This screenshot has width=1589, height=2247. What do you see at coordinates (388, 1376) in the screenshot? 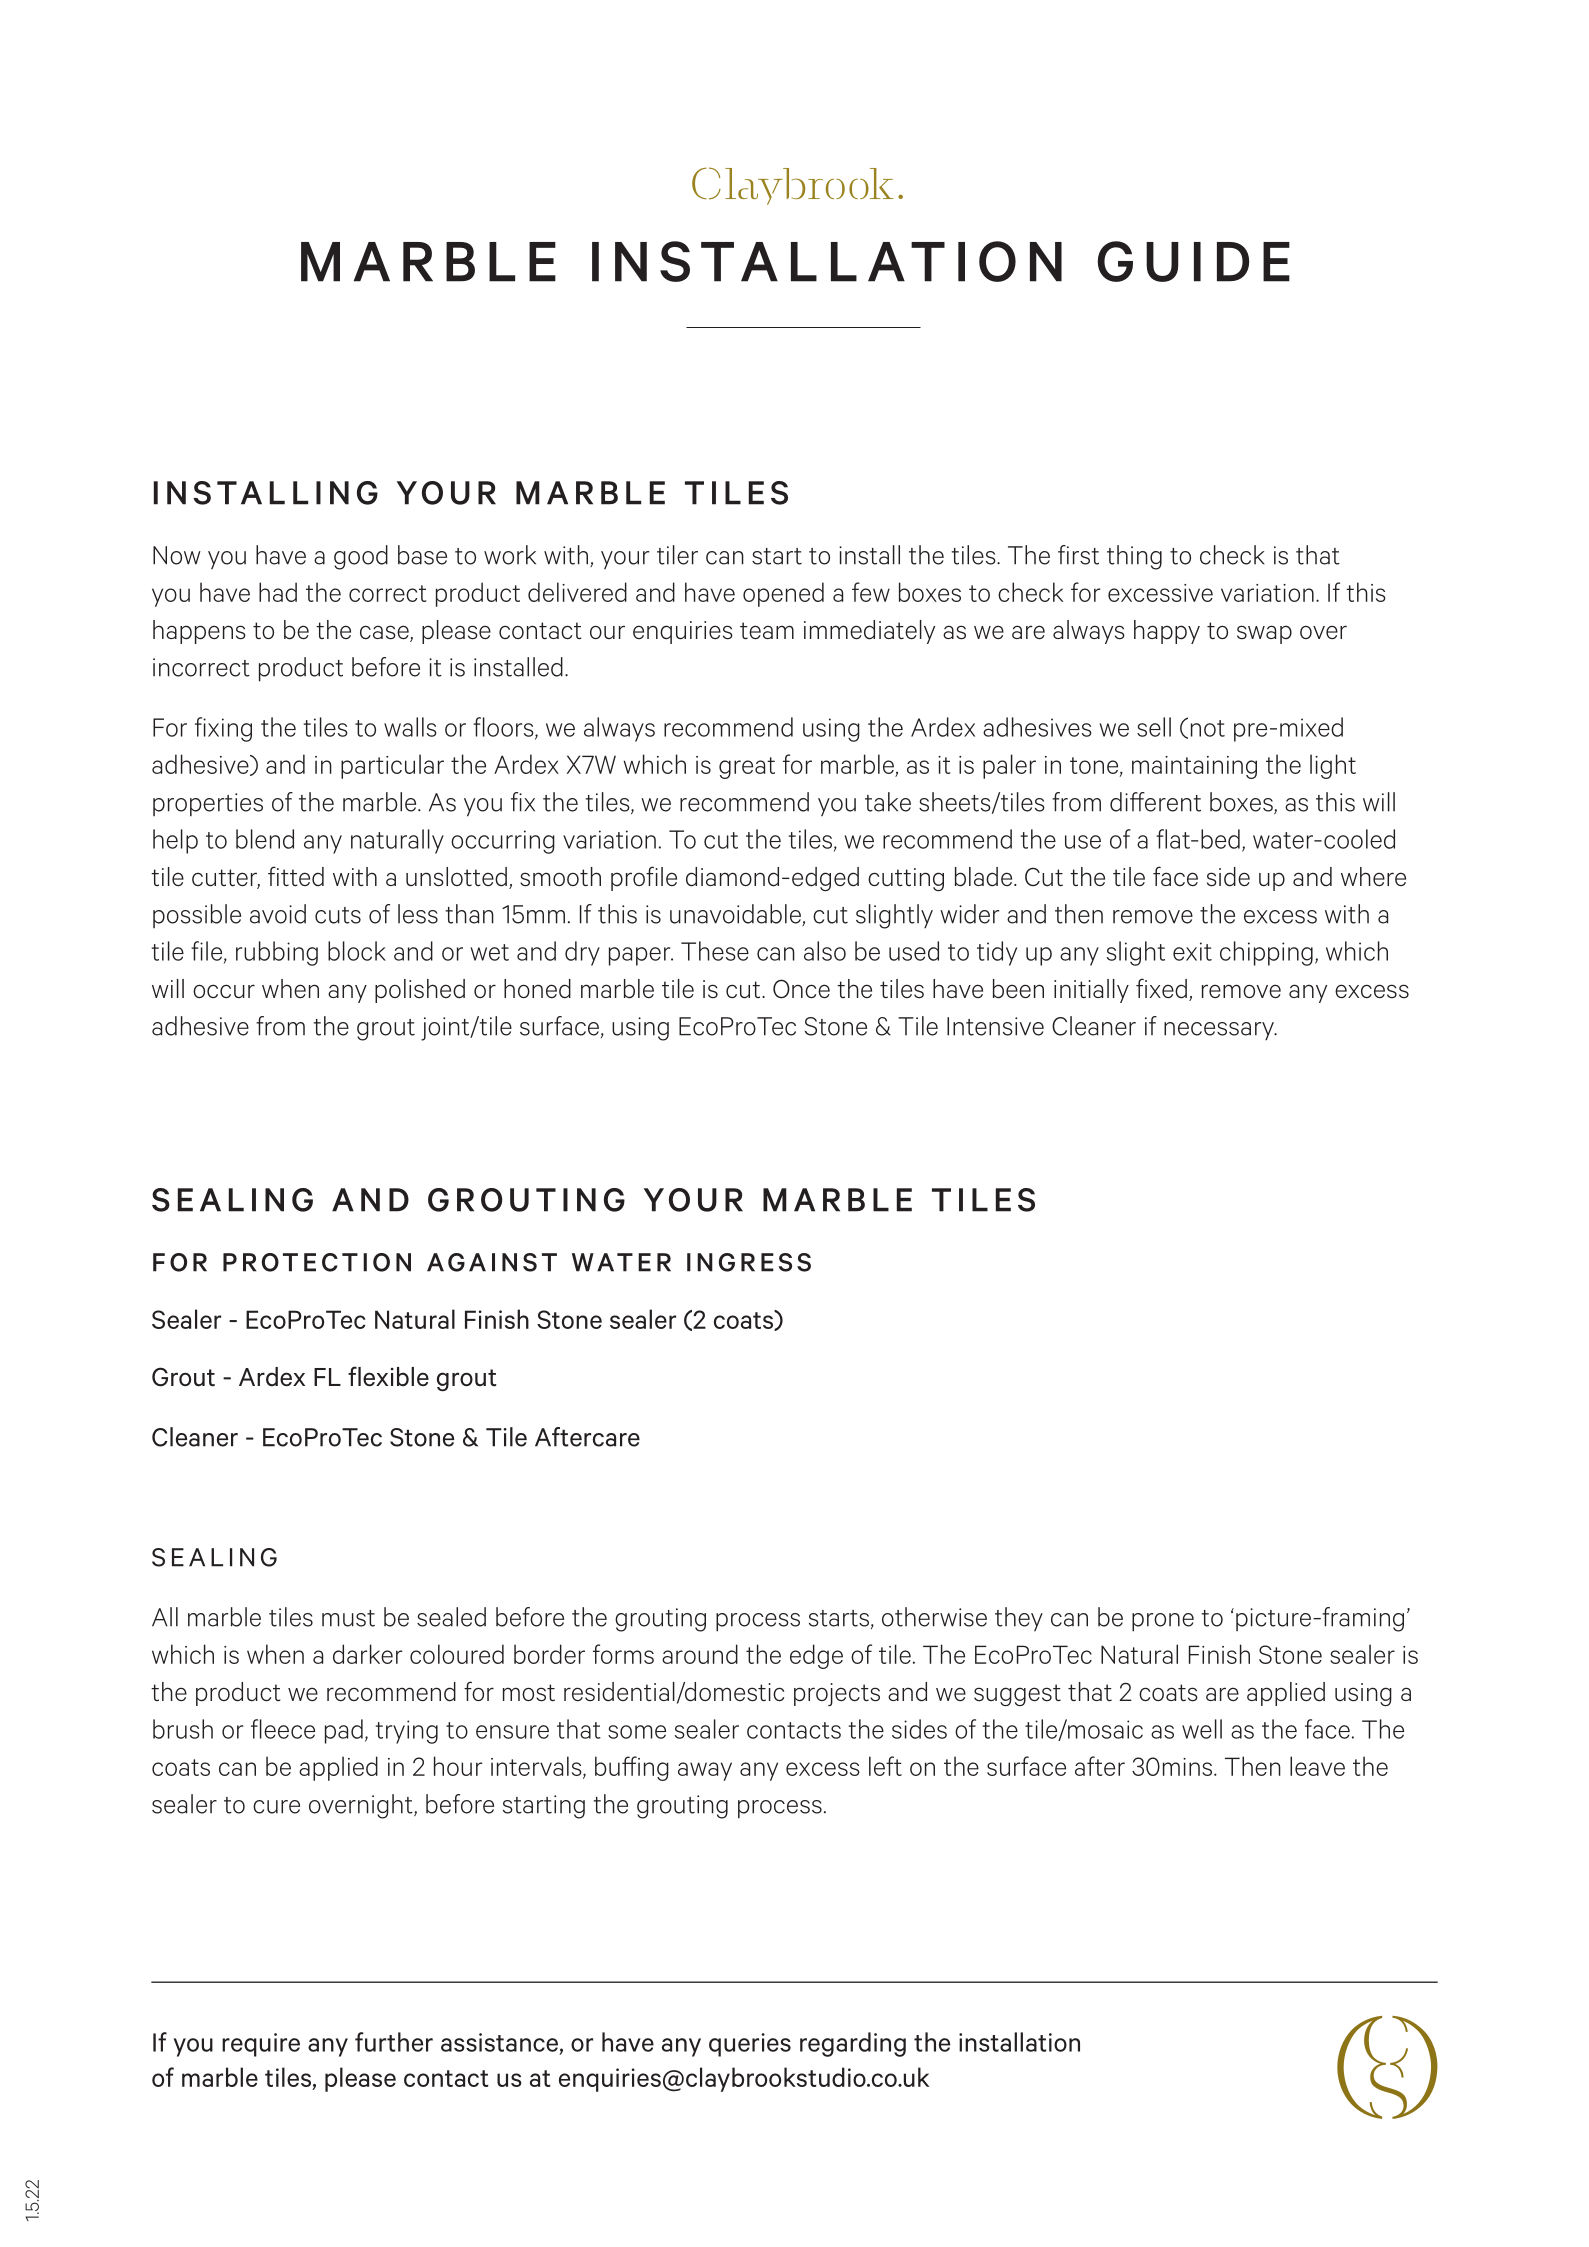
I see `flexible` at bounding box center [388, 1376].
